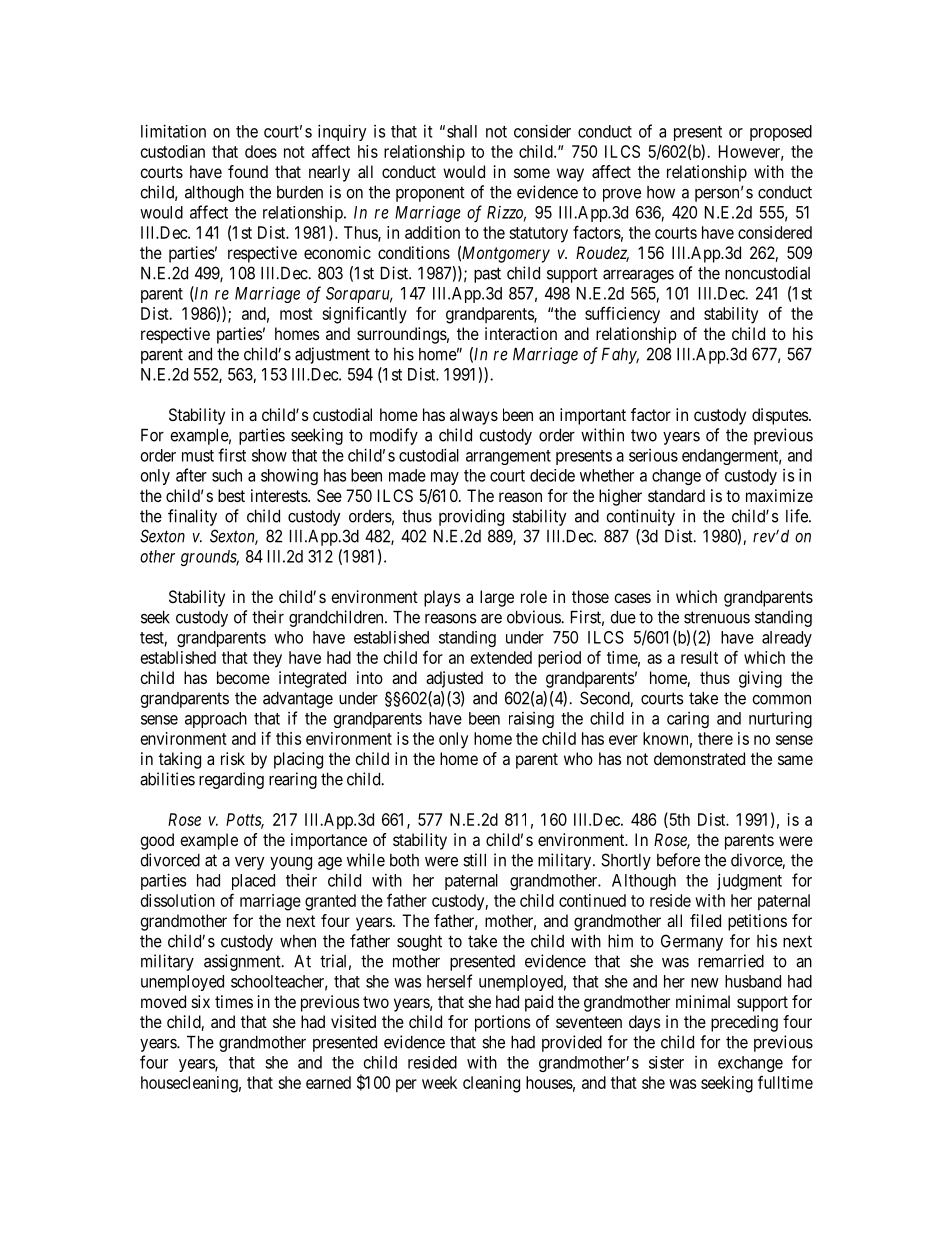 This screenshot has height=1233, width=952. Describe the element at coordinates (497, 598) in the screenshot. I see `large` at that location.
